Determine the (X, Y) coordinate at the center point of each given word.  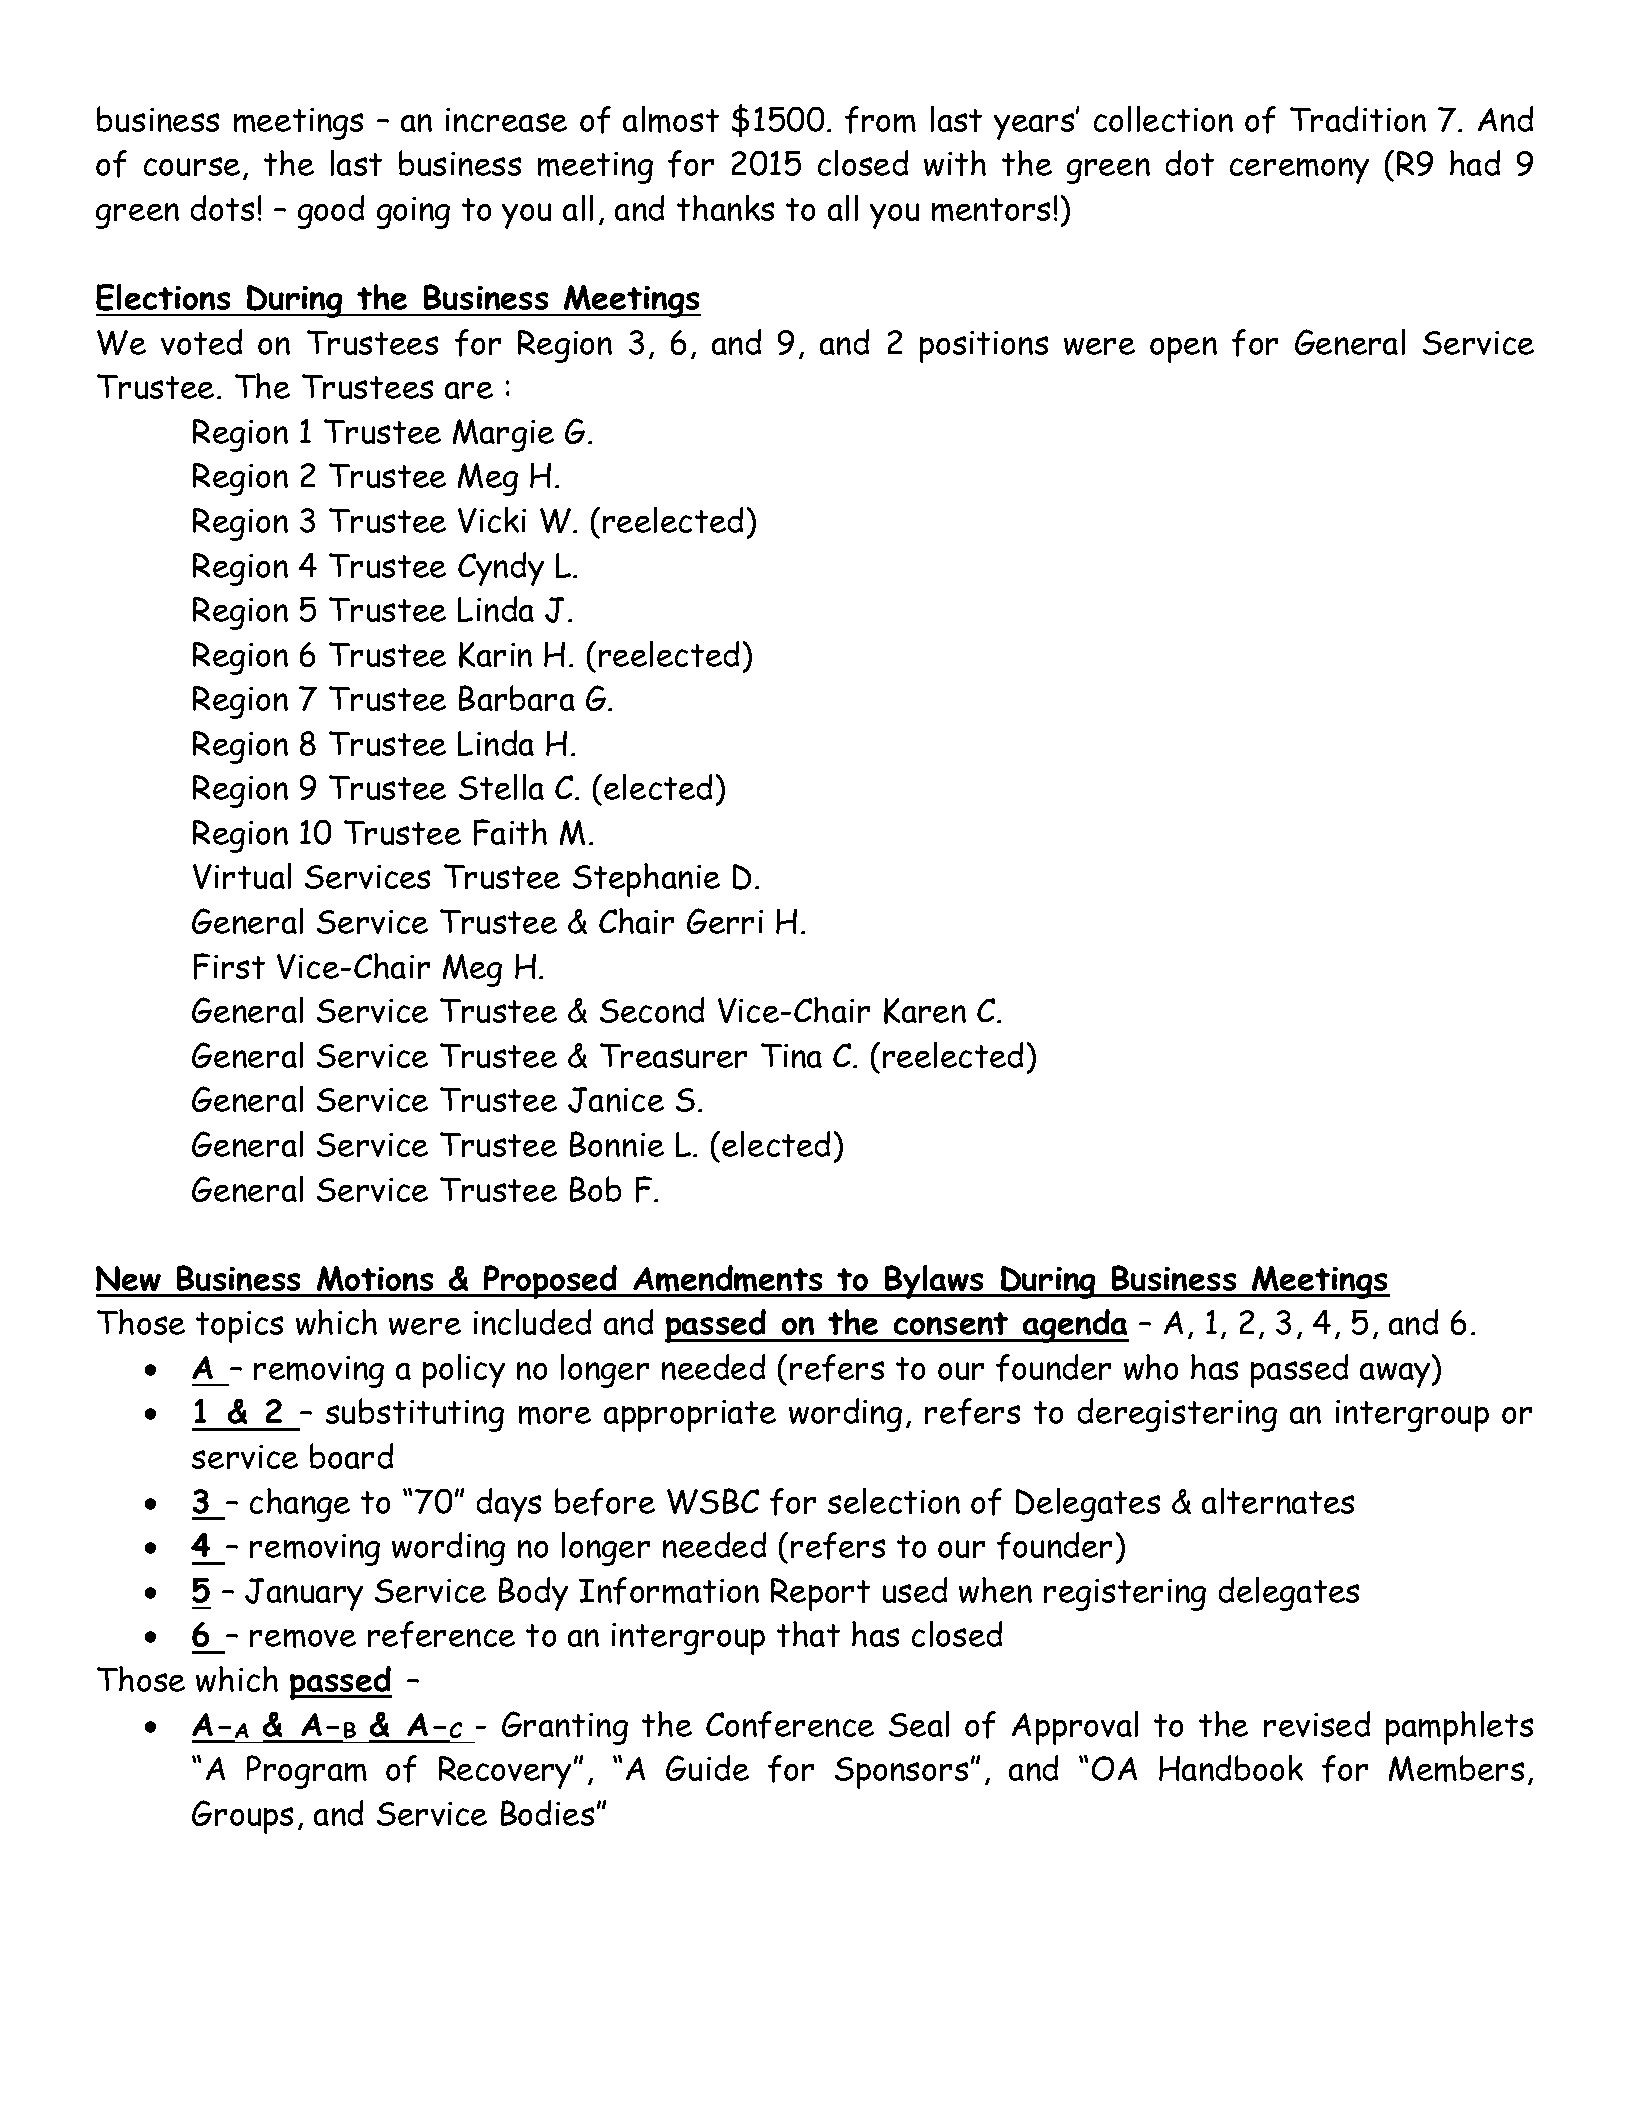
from (880, 120)
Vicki (492, 520)
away (1396, 1375)
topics (239, 1327)
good (331, 212)
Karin (495, 655)
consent (951, 1323)
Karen (925, 1011)
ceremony (1299, 171)
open (1183, 350)
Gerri (725, 921)
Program (307, 1772)
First (229, 966)
